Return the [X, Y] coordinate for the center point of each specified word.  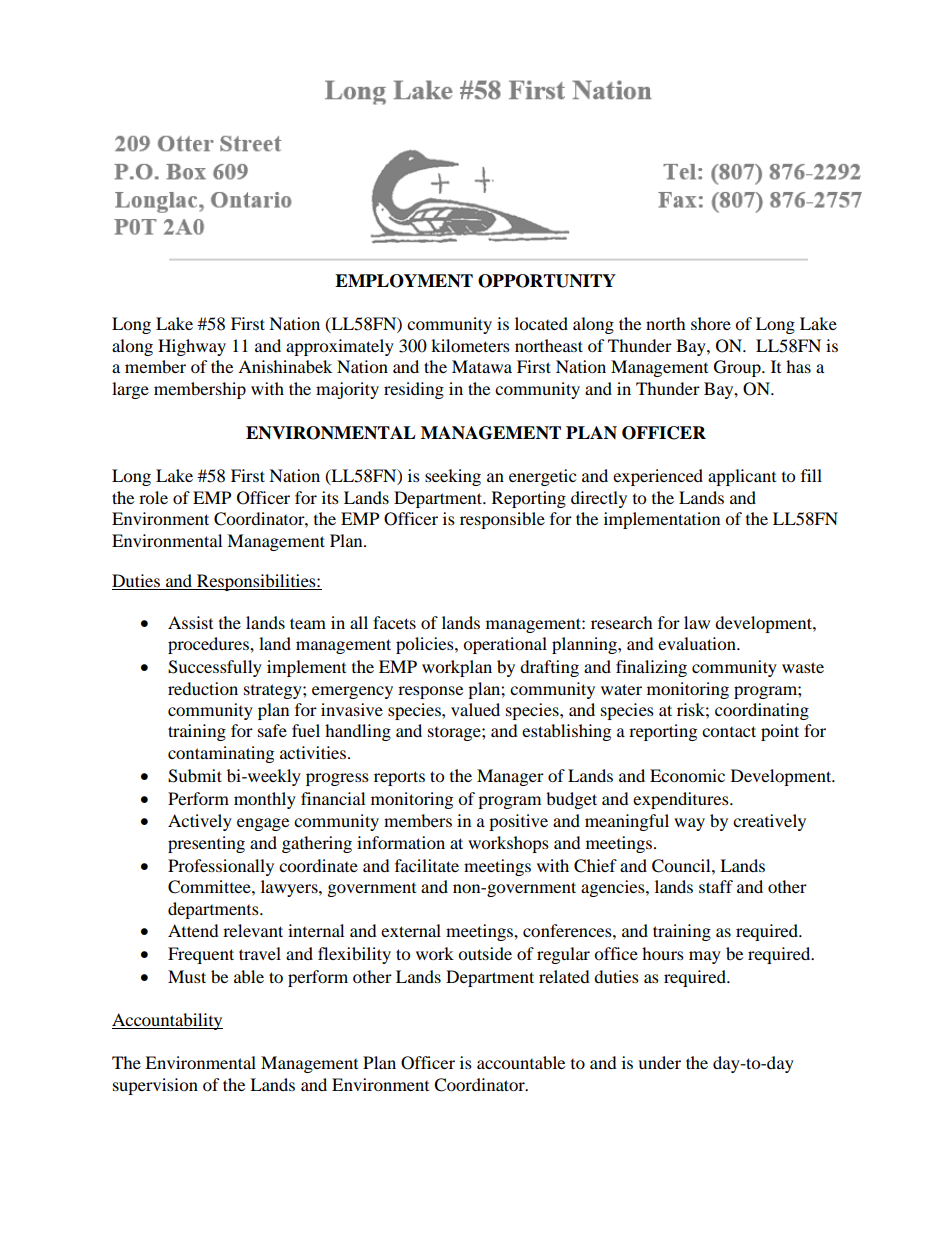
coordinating [762, 711]
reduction [203, 688]
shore [711, 323]
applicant [742, 477]
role [153, 497]
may [705, 957]
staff [716, 886]
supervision [155, 1086]
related [564, 976]
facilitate [427, 865]
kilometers [470, 345]
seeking [453, 477]
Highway [192, 347]
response [430, 692]
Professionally [221, 867]
